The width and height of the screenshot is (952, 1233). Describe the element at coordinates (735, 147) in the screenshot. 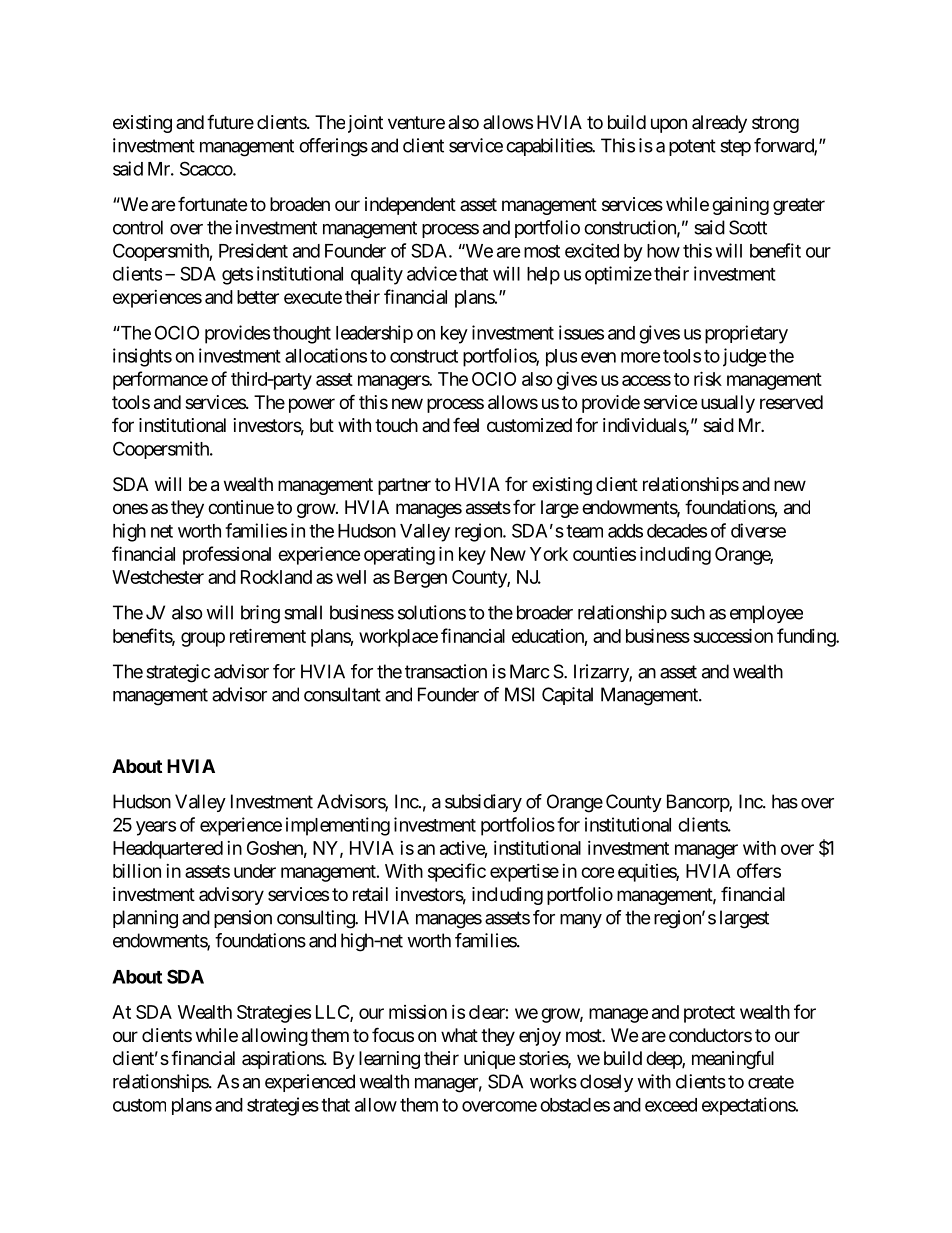

I see `step` at that location.
